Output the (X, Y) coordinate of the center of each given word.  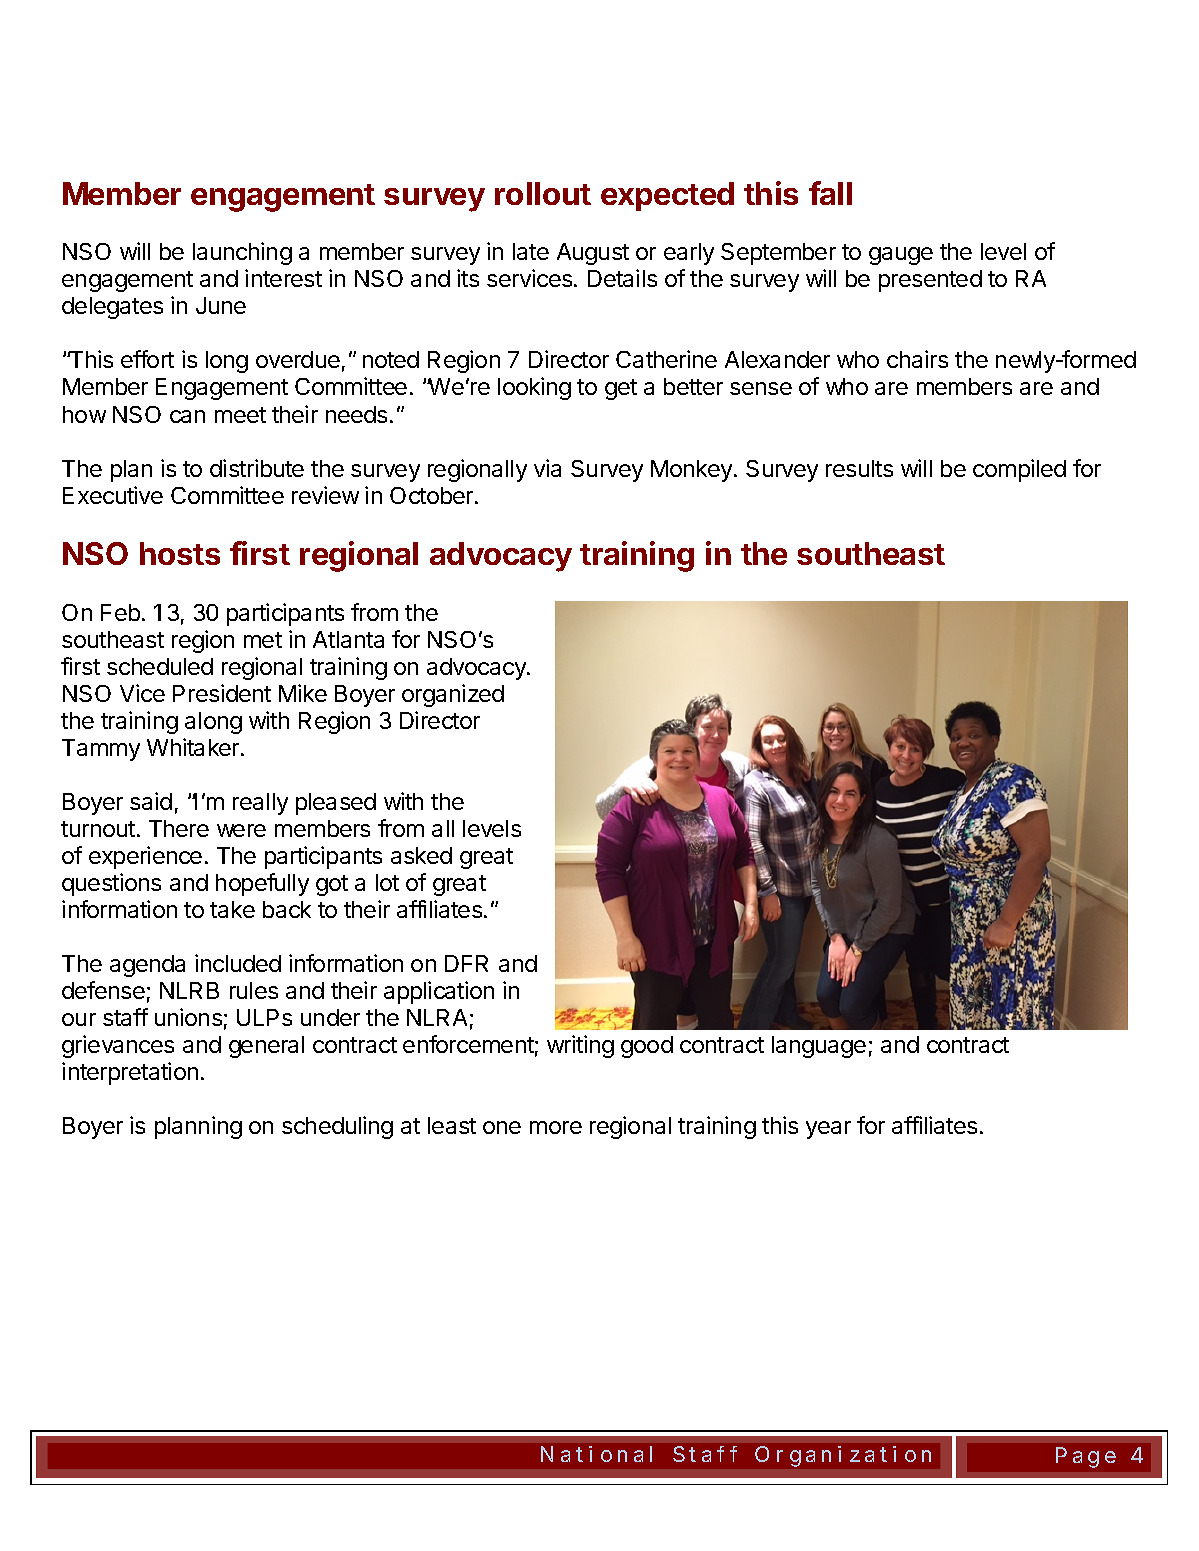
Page (1086, 1457)
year (828, 1130)
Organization (843, 1456)
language (819, 1047)
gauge (901, 256)
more (556, 1127)
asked (421, 855)
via (547, 468)
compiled (1019, 470)
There (179, 828)
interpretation (130, 1073)
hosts (180, 553)
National (596, 1454)
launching (242, 253)
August (593, 254)
